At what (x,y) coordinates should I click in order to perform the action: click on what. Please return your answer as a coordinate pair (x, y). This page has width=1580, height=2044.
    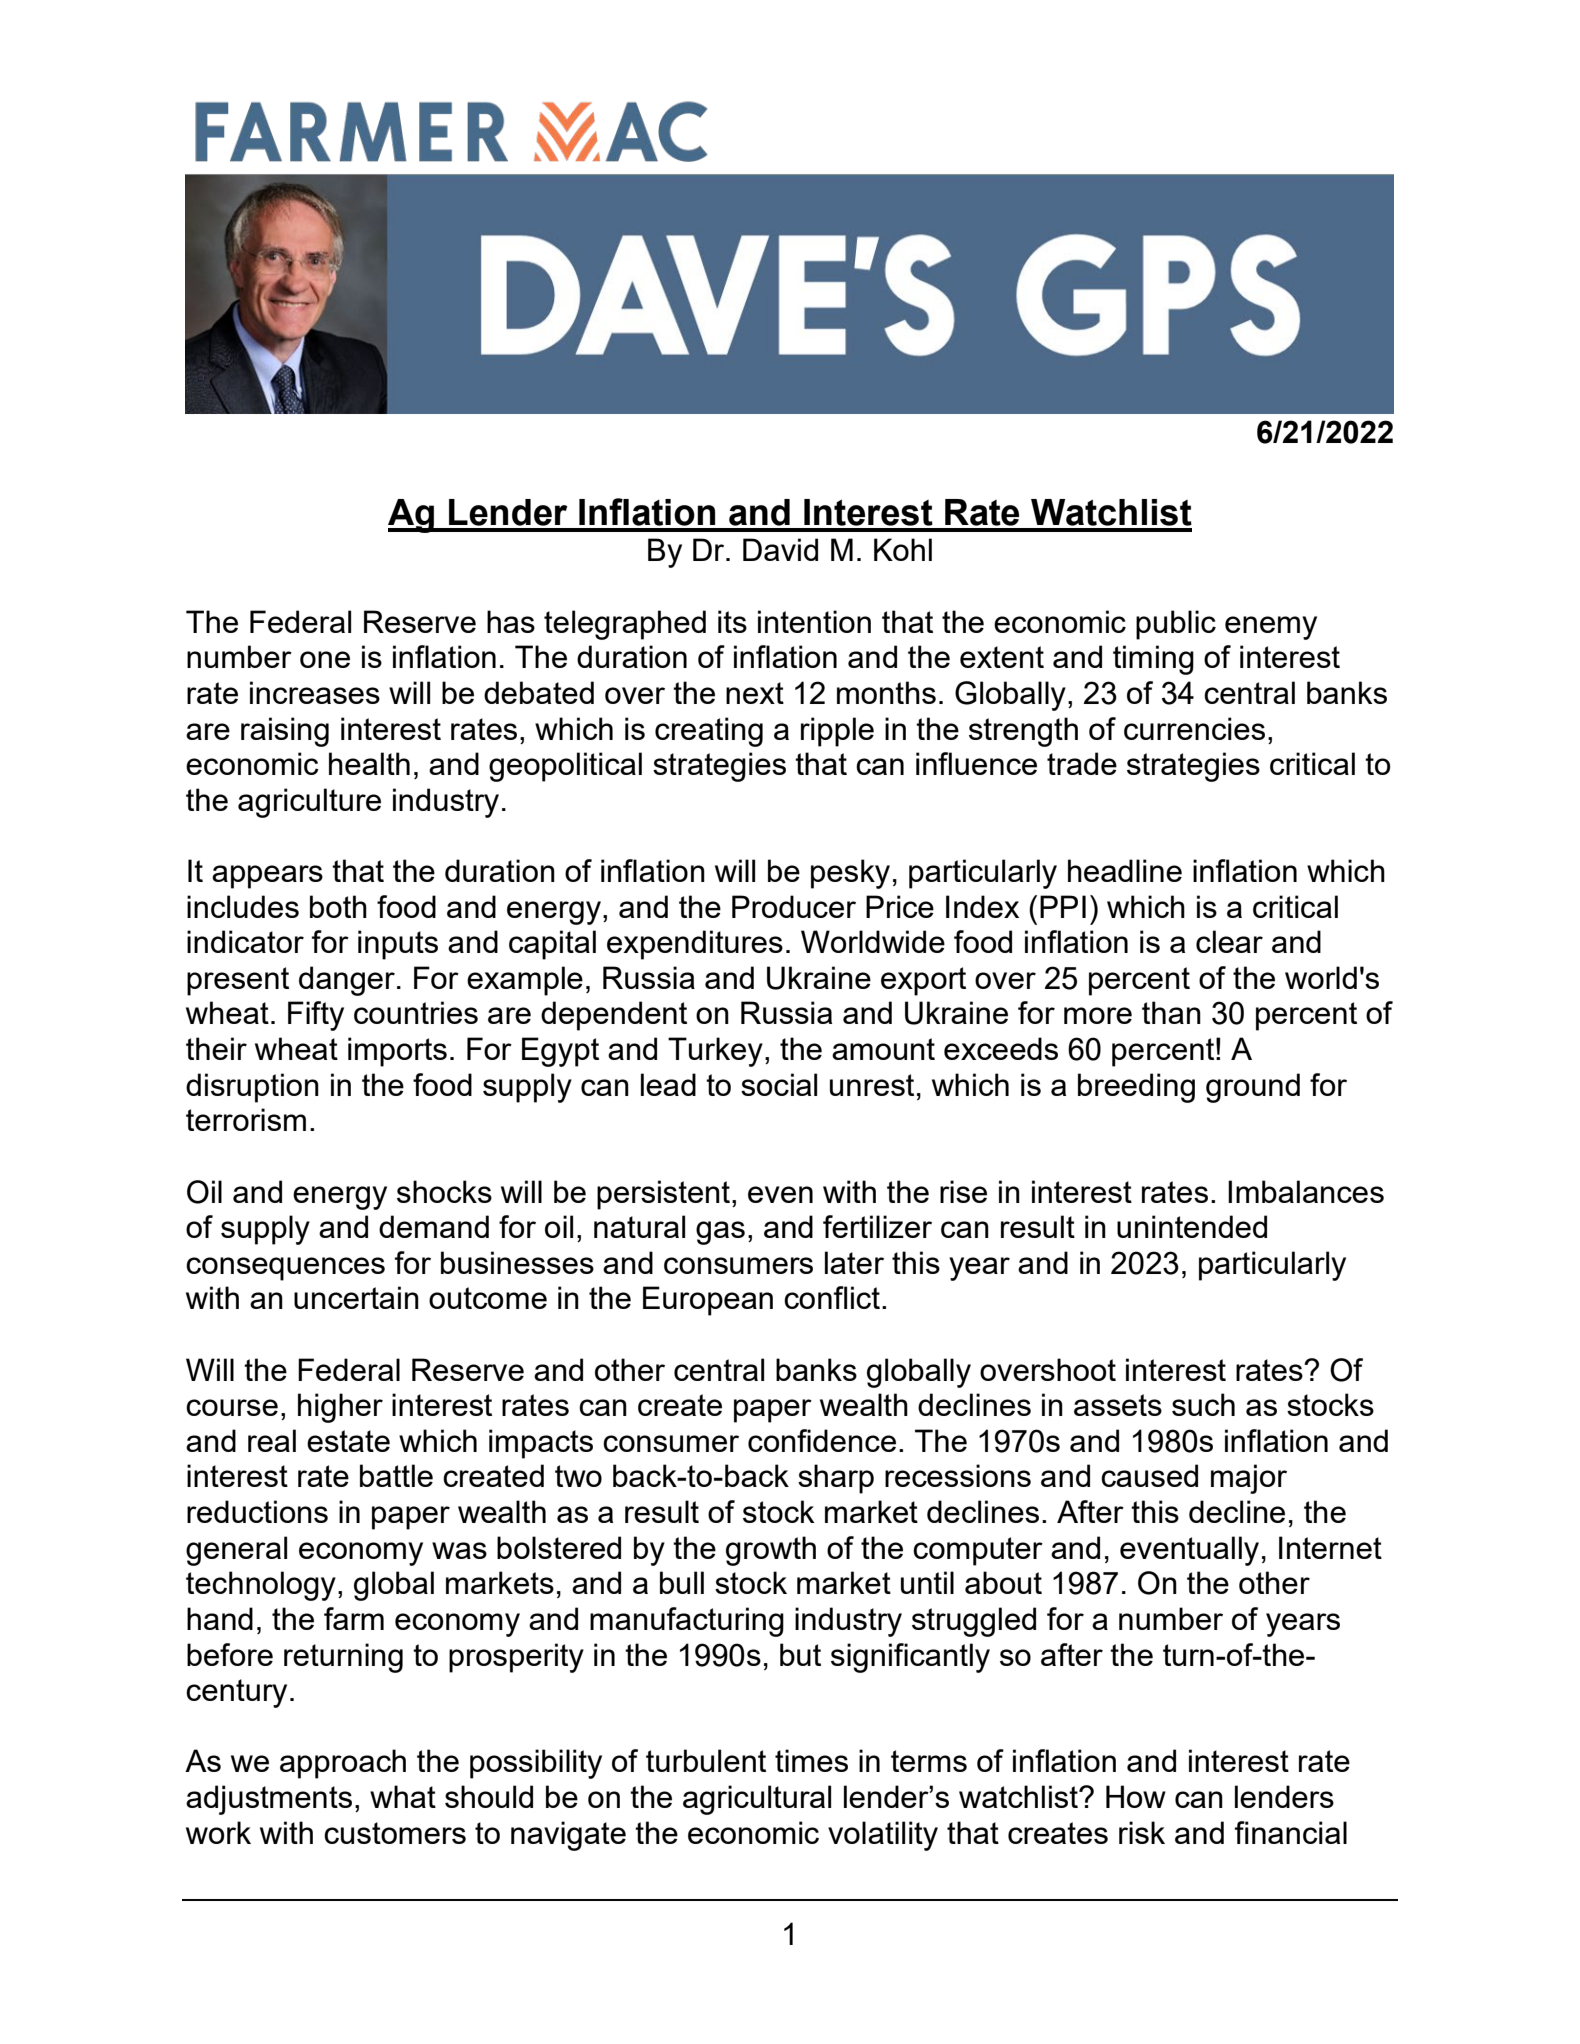
    Looking at the image, I should click on (403, 1796).
